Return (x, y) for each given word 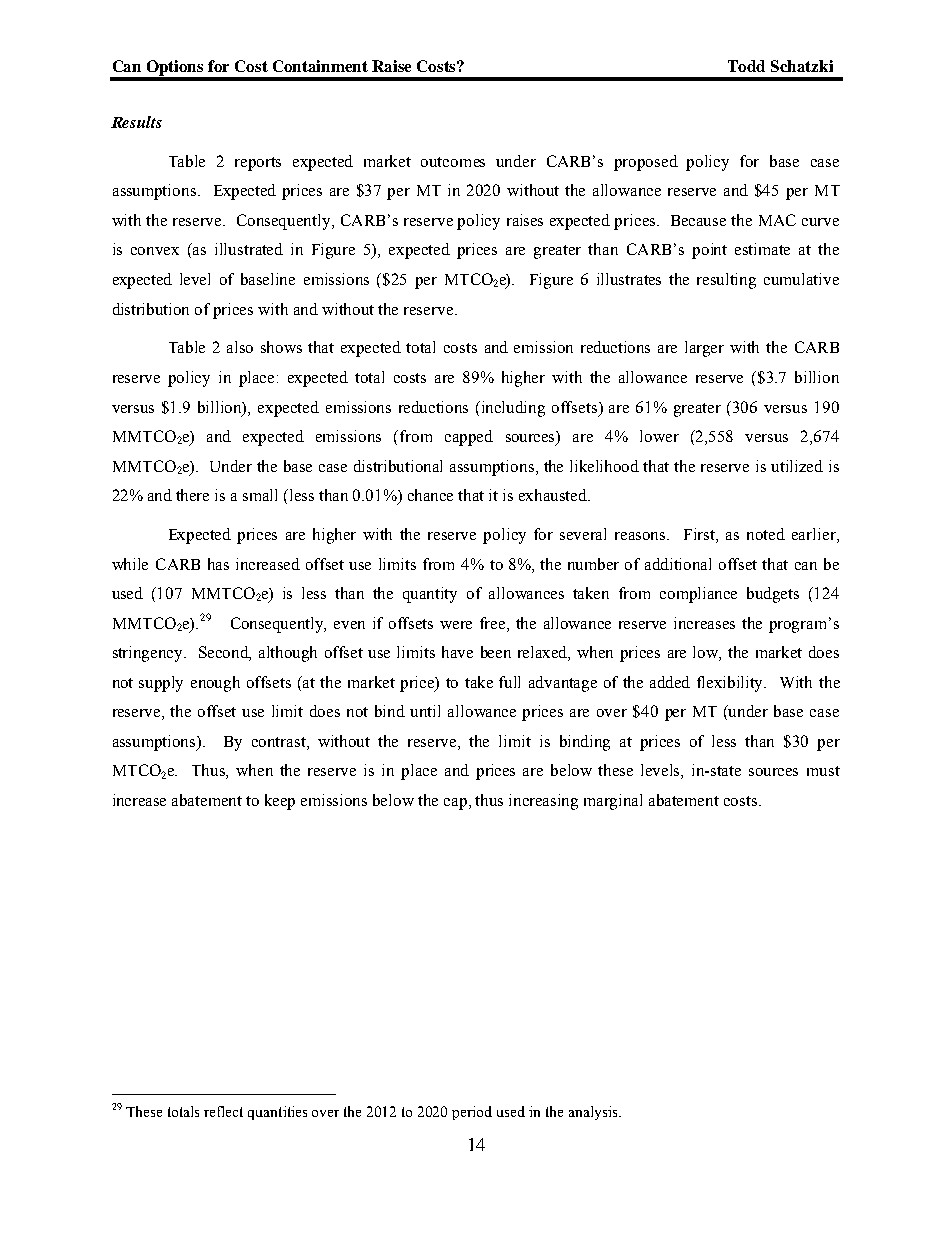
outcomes (453, 162)
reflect (223, 1111)
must (823, 771)
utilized (797, 466)
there (192, 495)
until (425, 711)
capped (469, 438)
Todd (746, 66)
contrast (280, 742)
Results (136, 122)
